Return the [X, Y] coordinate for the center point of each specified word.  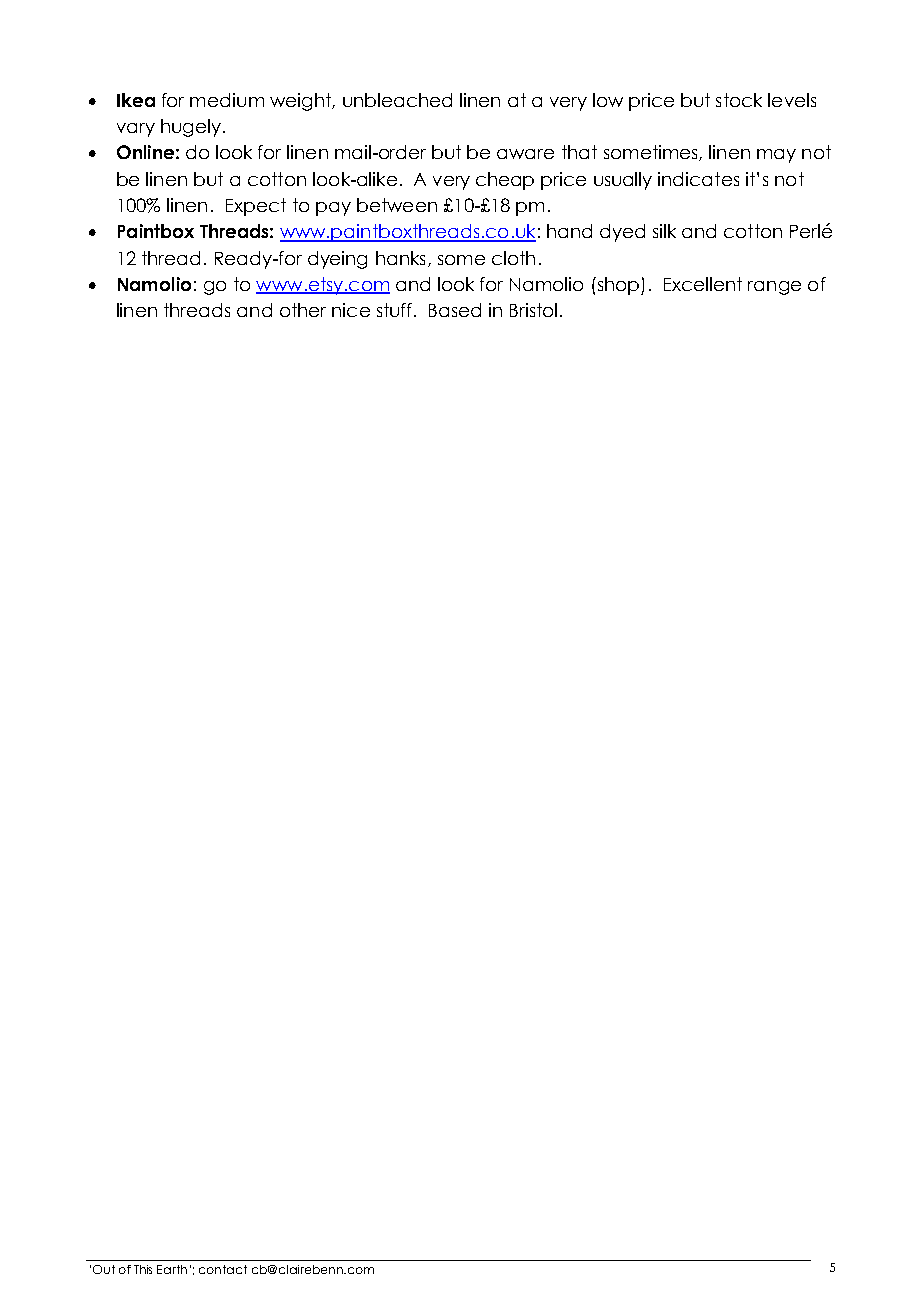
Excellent [703, 284]
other [303, 310]
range [774, 288]
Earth [172, 1269]
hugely [191, 128]
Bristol [533, 310]
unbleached [397, 100]
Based [455, 310]
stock [739, 100]
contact [223, 1269]
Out [104, 1269]
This [143, 1269]
